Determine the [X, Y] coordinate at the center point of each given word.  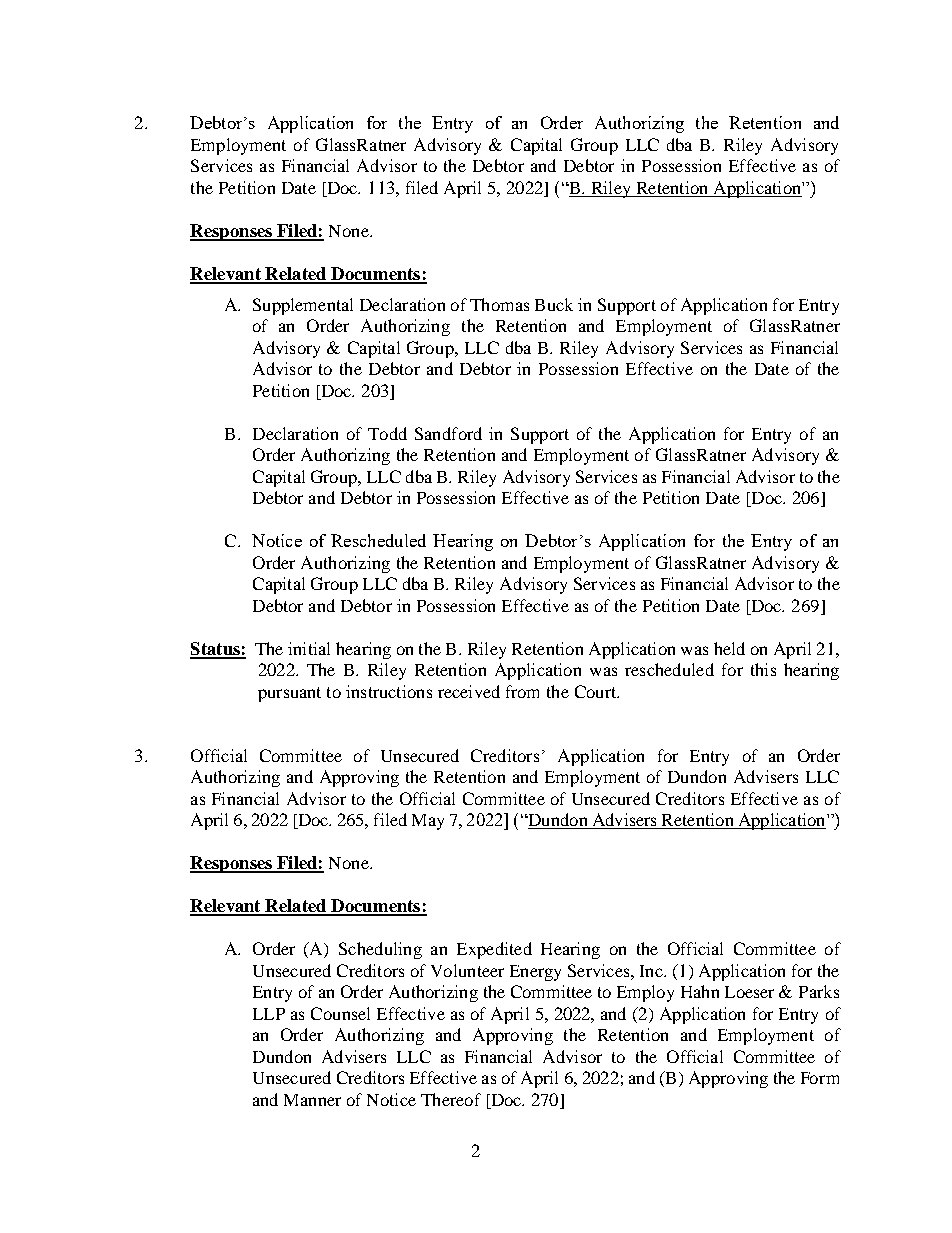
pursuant [289, 694]
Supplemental [303, 306]
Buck [554, 304]
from [522, 691]
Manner [312, 1100]
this [763, 669]
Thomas [499, 304]
